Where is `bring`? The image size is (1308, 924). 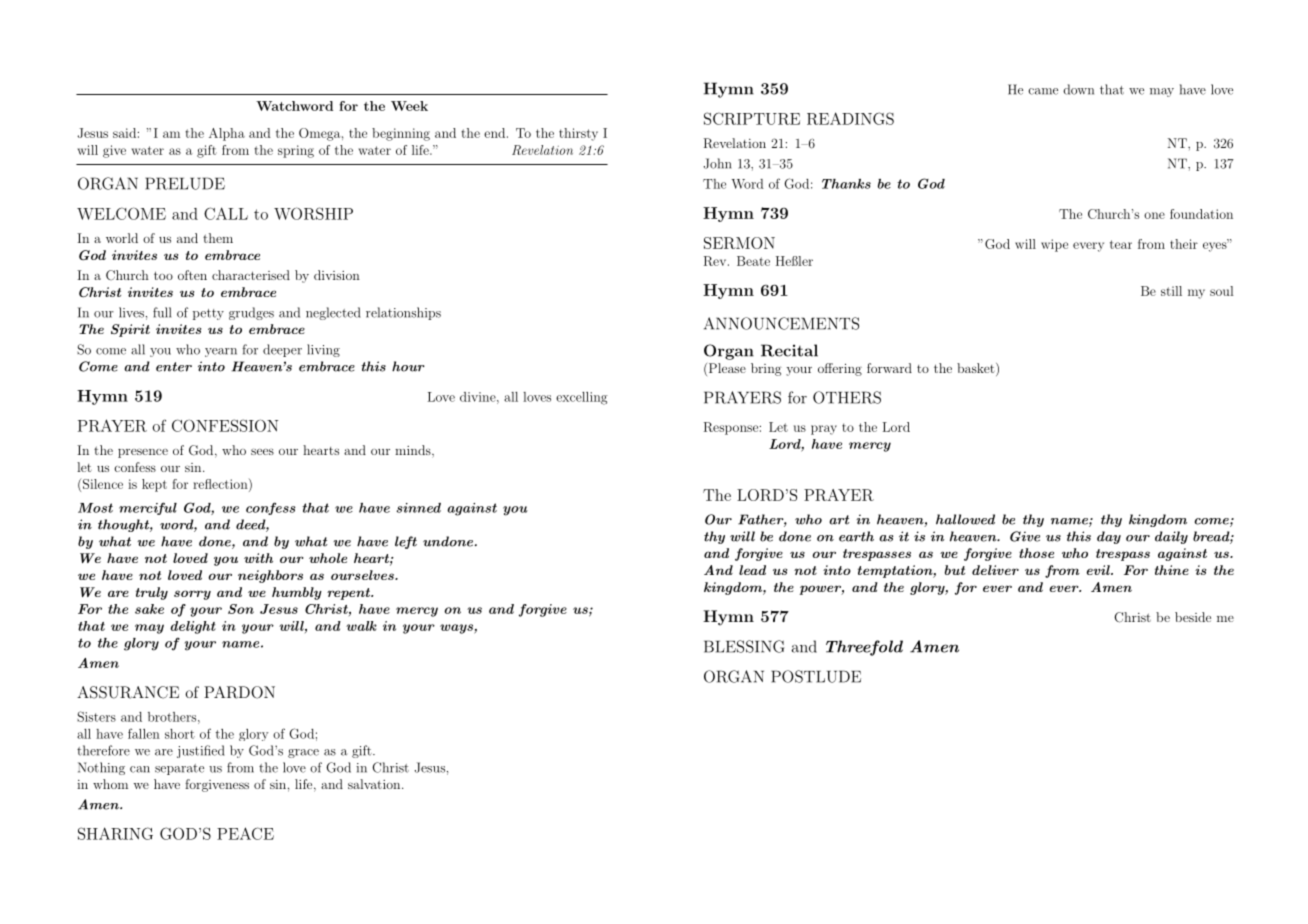 bring is located at coordinates (766, 369).
